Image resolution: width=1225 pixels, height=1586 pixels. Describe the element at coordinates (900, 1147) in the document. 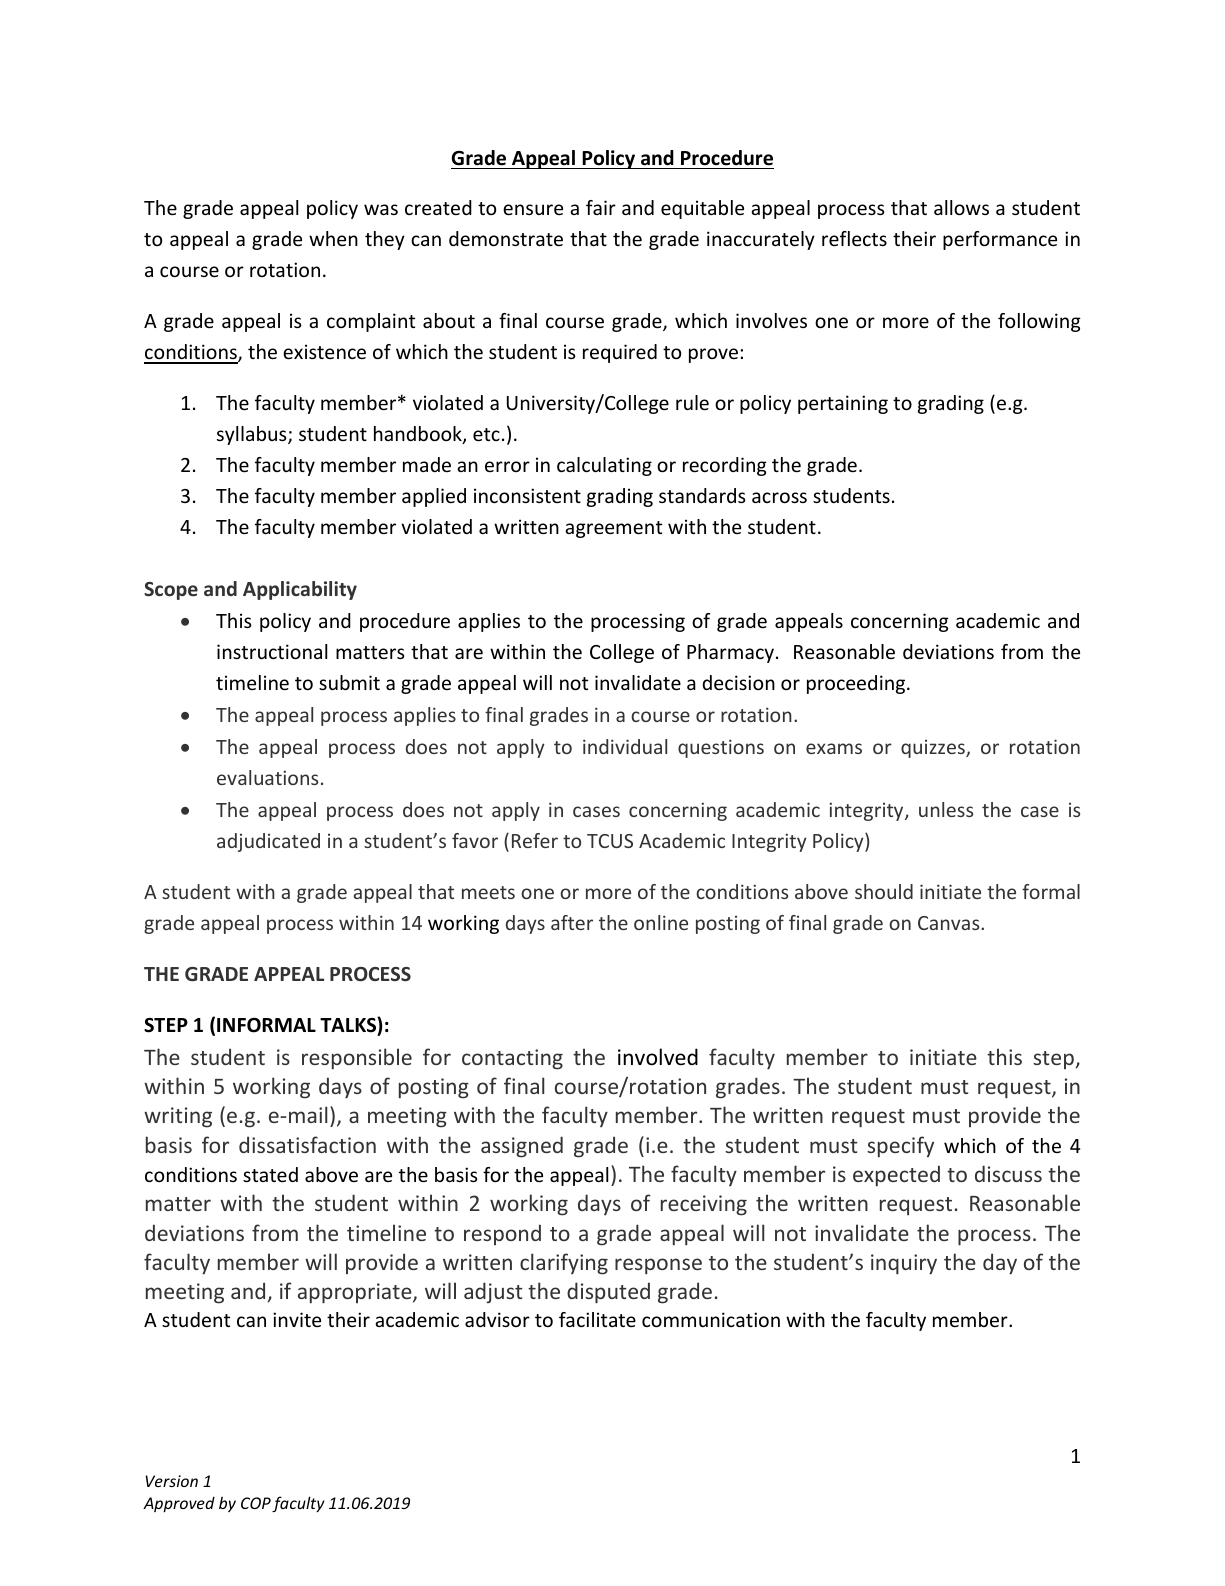

I see `specify` at that location.
